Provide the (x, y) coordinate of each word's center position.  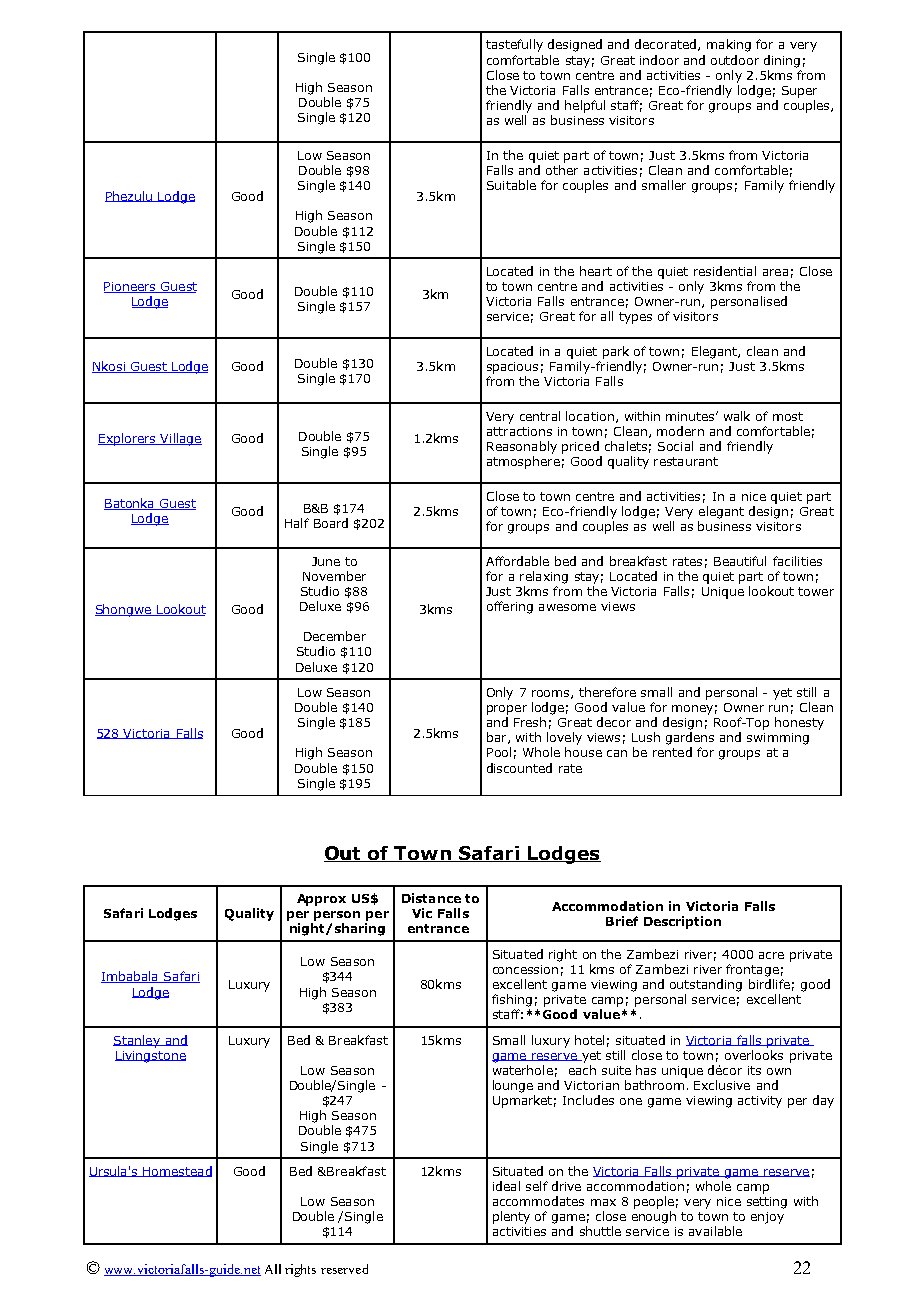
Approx (321, 900)
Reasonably (522, 447)
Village (180, 439)
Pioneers (131, 287)
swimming (778, 739)
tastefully (514, 45)
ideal (506, 1186)
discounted (519, 768)
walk (737, 416)
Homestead (176, 1171)
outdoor (735, 60)
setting (767, 1203)
